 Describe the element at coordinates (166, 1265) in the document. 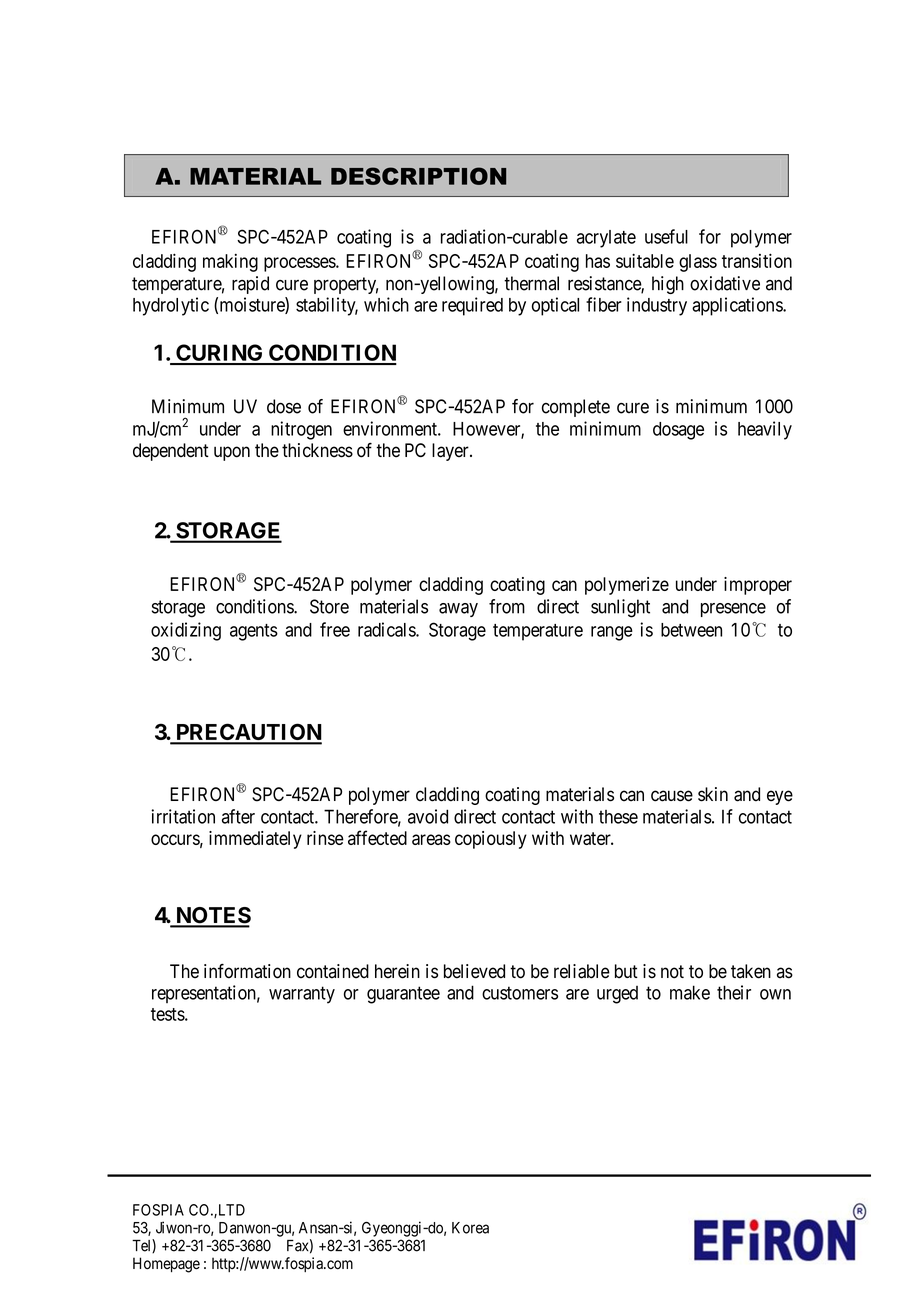

I see `Homepage` at that location.
